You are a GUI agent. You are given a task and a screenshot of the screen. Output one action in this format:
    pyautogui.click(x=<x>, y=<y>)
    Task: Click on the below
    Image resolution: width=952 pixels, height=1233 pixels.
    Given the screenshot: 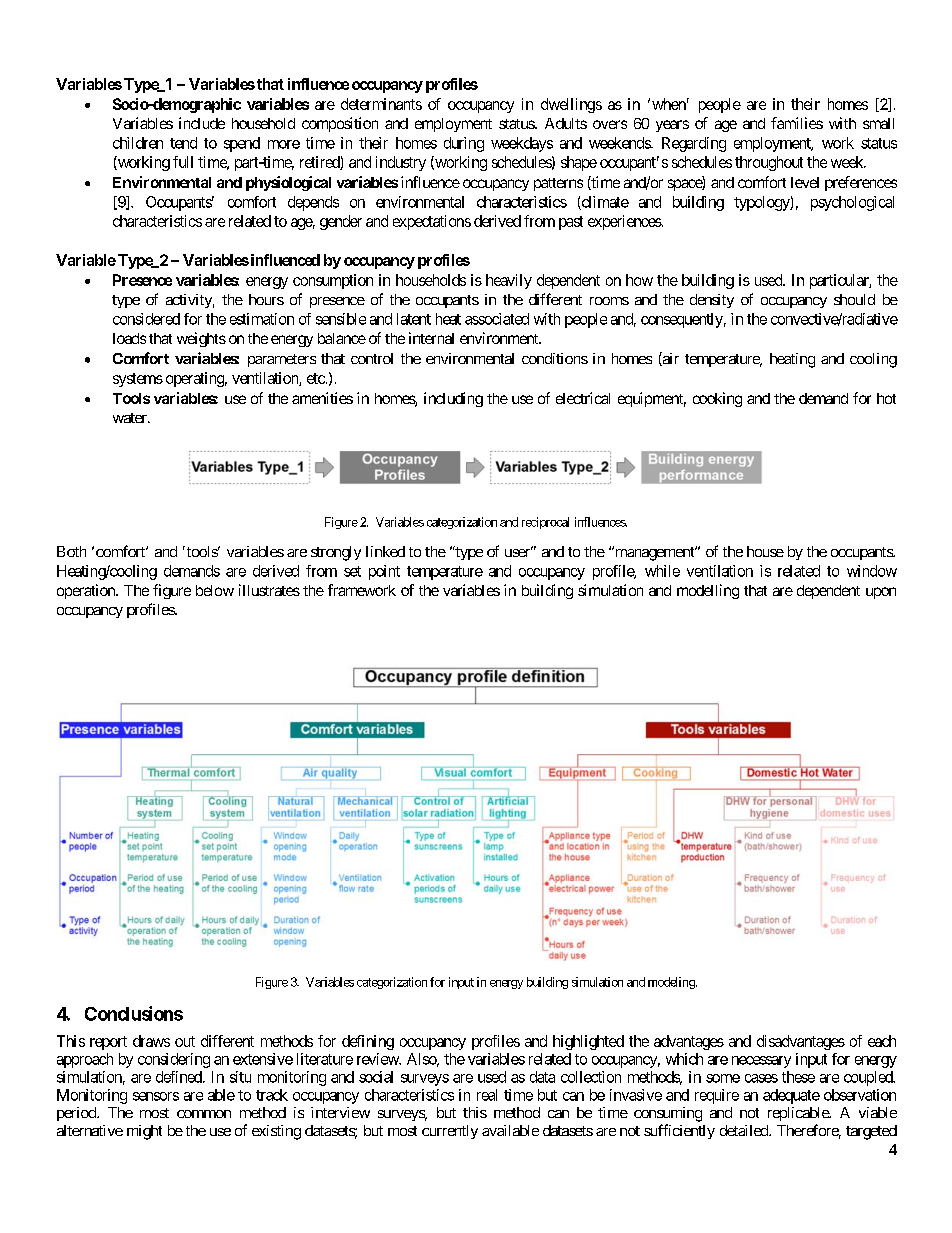 What is the action you would take?
    pyautogui.click(x=215, y=590)
